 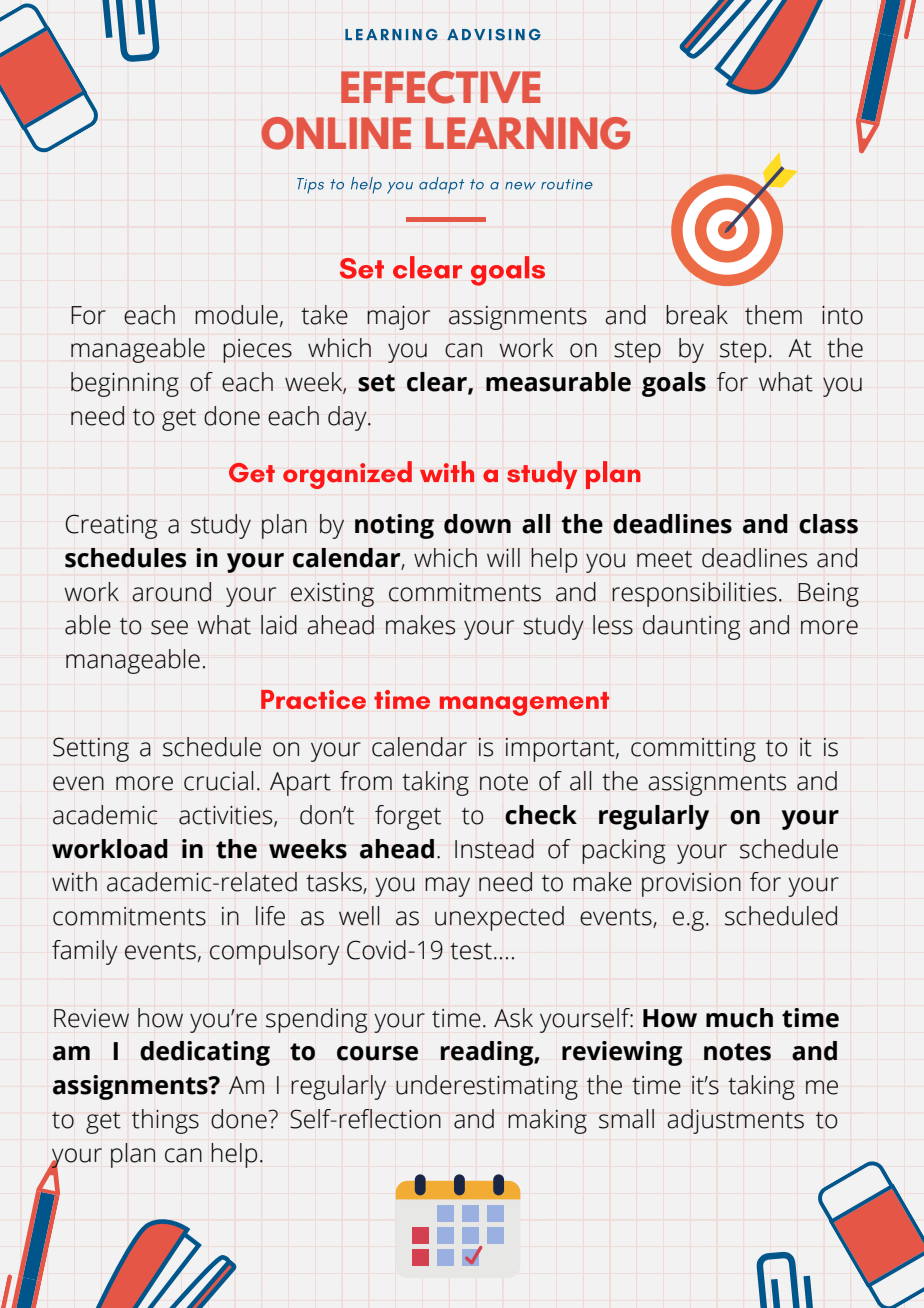 I want to click on responsibilities, so click(x=694, y=594).
